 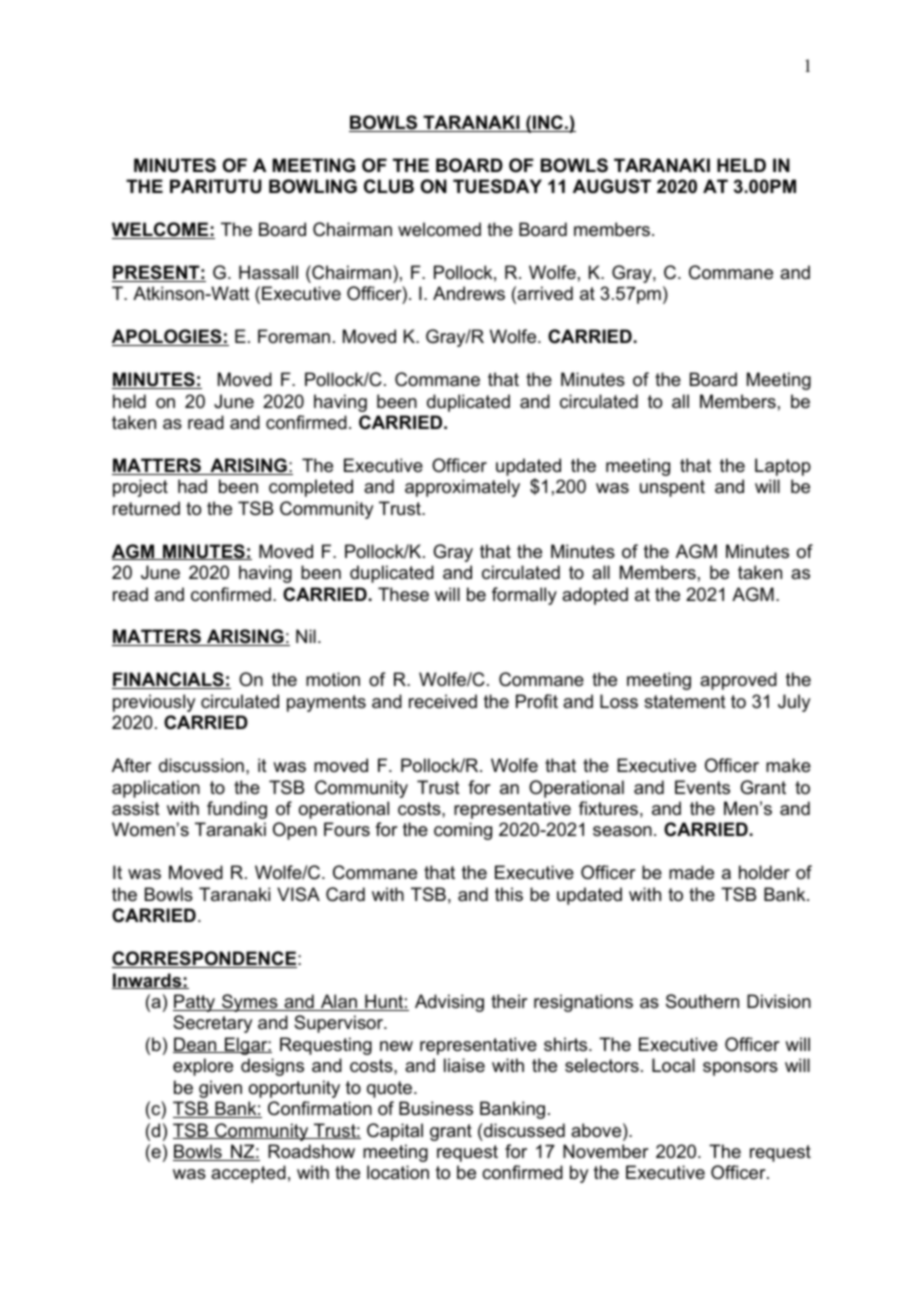 What do you see at coordinates (612, 186) in the document?
I see `AUGUST` at bounding box center [612, 186].
